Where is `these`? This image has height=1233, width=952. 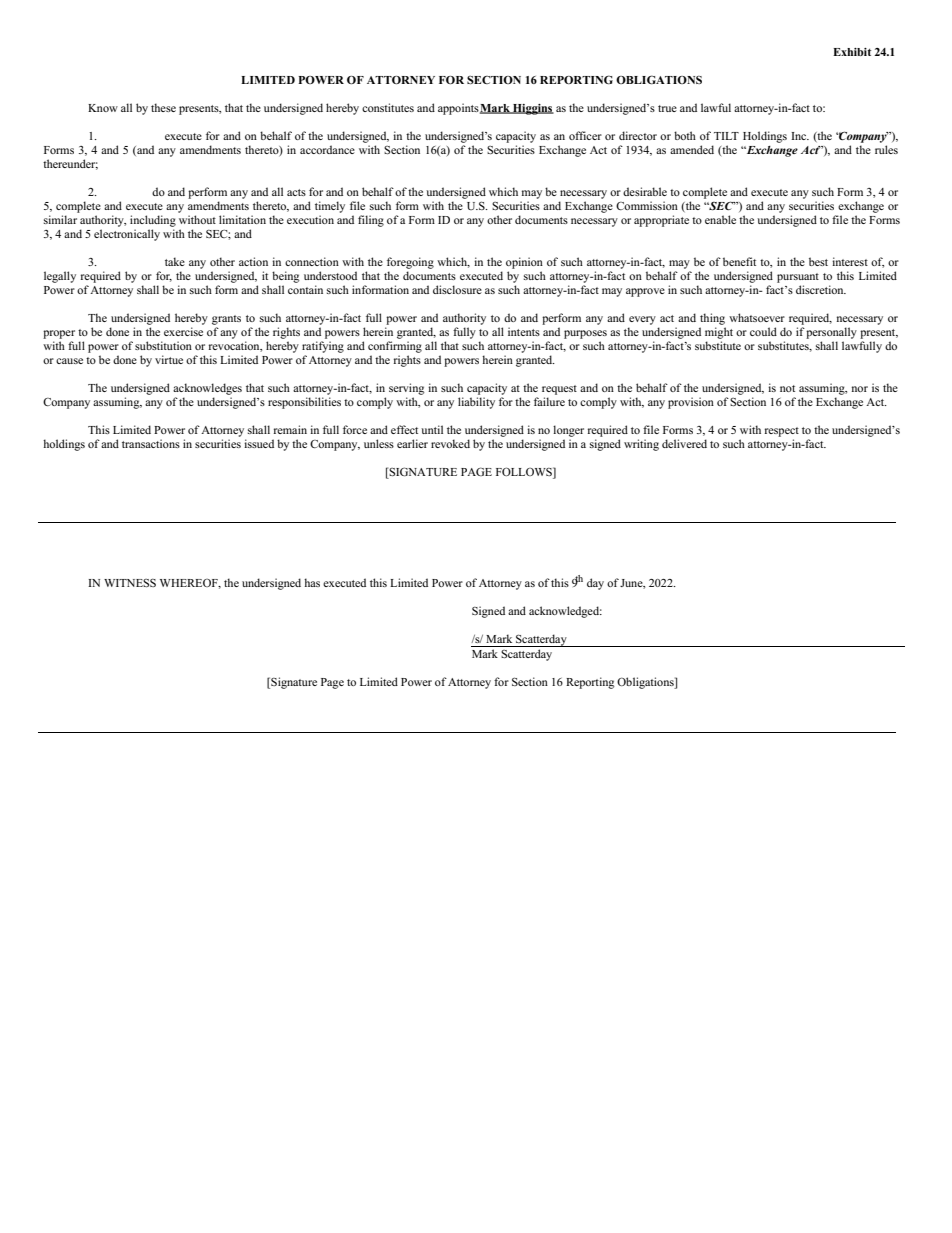
these is located at coordinates (163, 107).
